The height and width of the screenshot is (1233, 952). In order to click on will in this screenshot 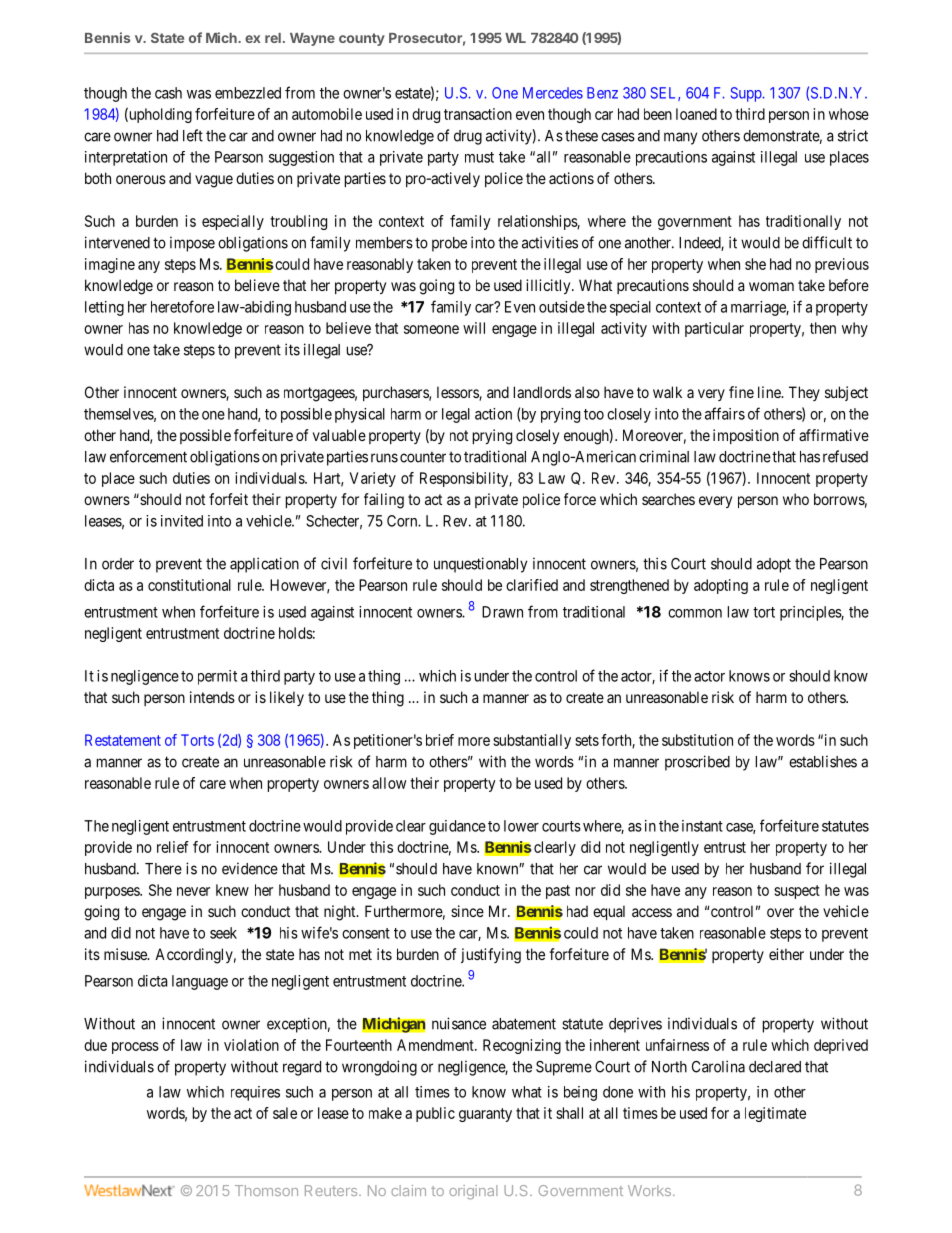, I will do `click(474, 328)`.
